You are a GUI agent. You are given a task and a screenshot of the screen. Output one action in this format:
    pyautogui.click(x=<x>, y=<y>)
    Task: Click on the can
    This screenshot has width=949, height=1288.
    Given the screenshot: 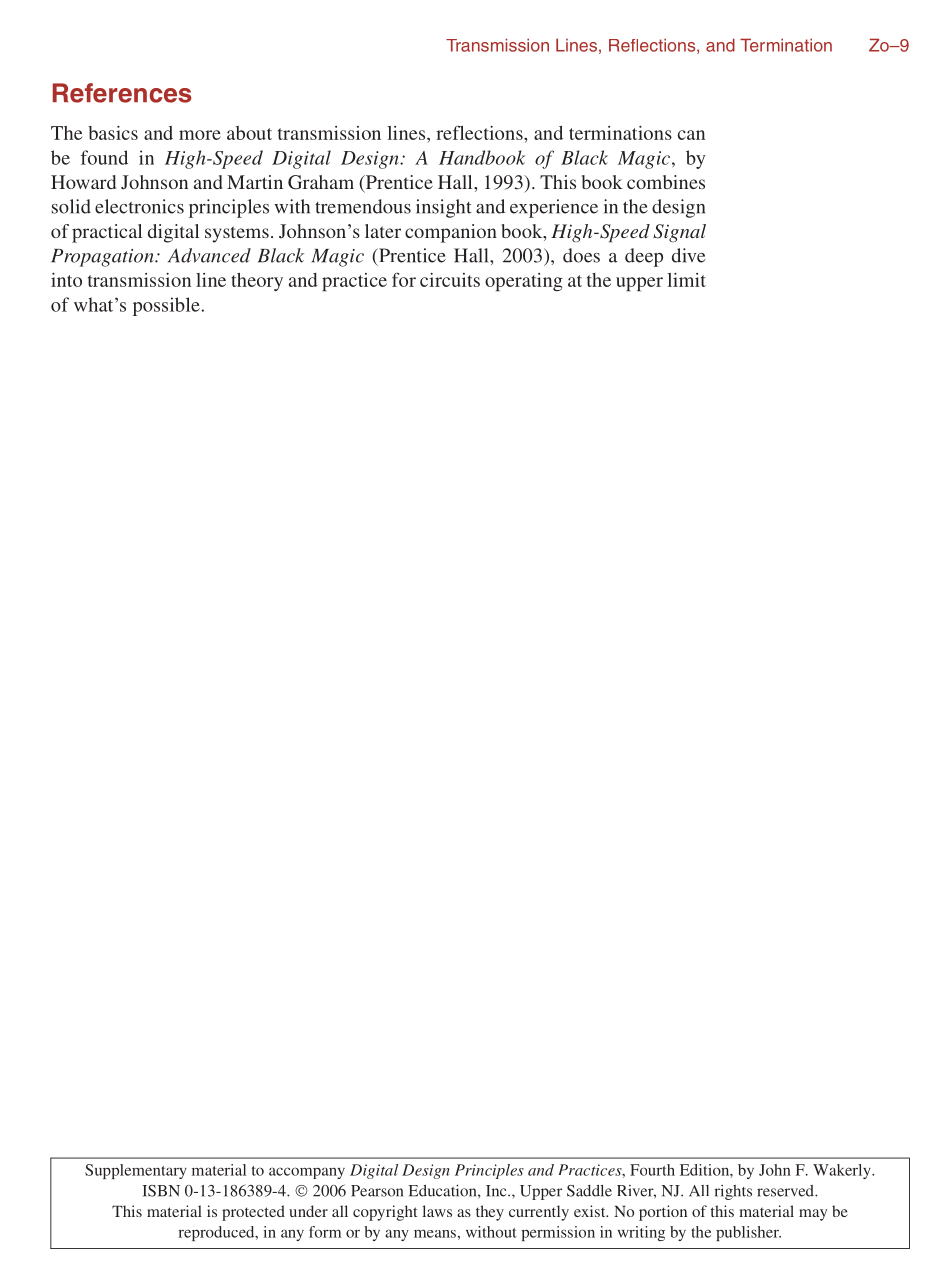 What is the action you would take?
    pyautogui.click(x=691, y=135)
